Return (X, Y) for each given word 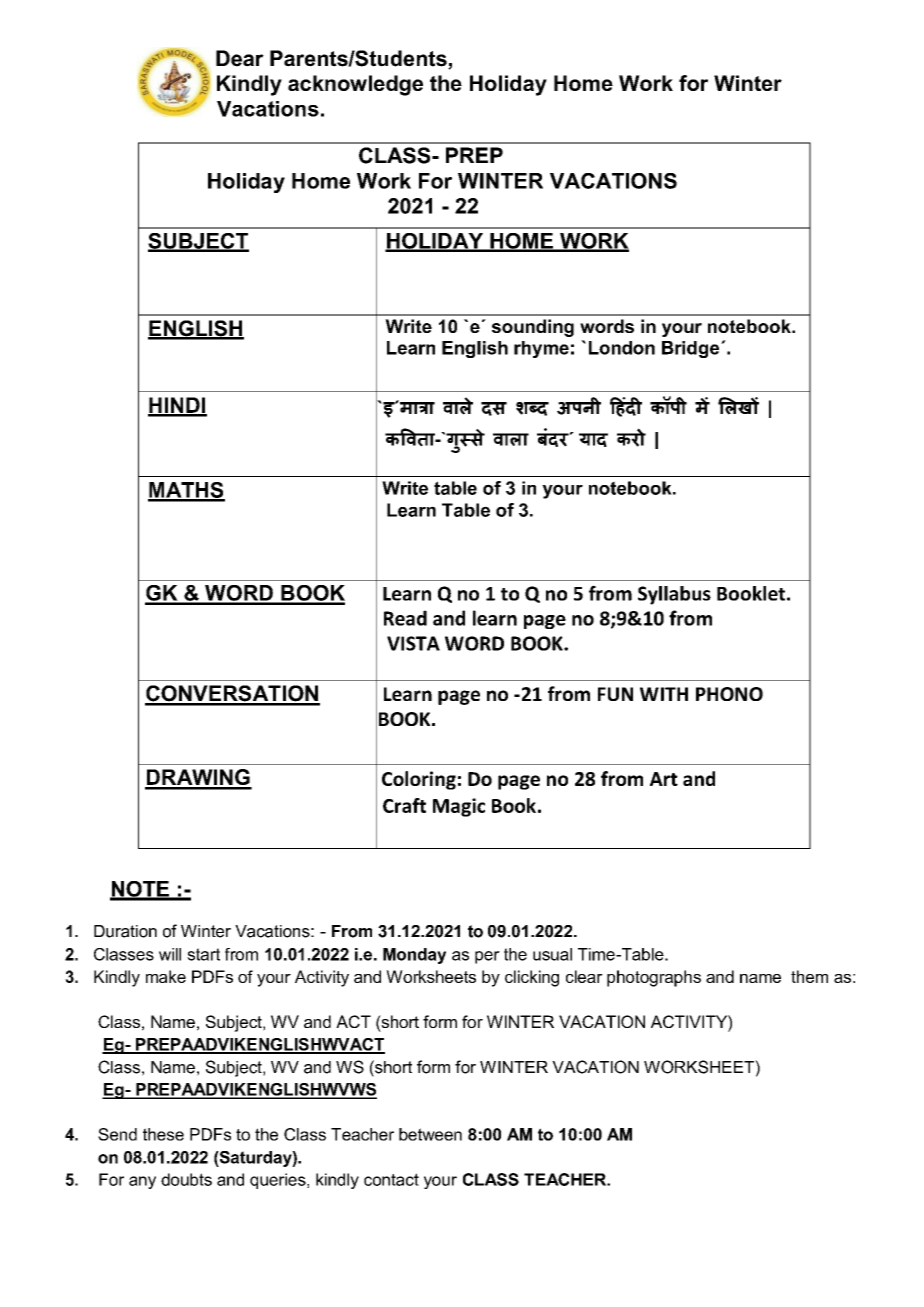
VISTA (413, 643)
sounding (533, 328)
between (430, 1134)
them (809, 976)
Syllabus (674, 595)
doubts (186, 1179)
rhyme (541, 349)
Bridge (692, 349)
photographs (654, 978)
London (622, 348)
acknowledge (355, 85)
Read (405, 618)
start (203, 954)
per (487, 957)
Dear (240, 58)
